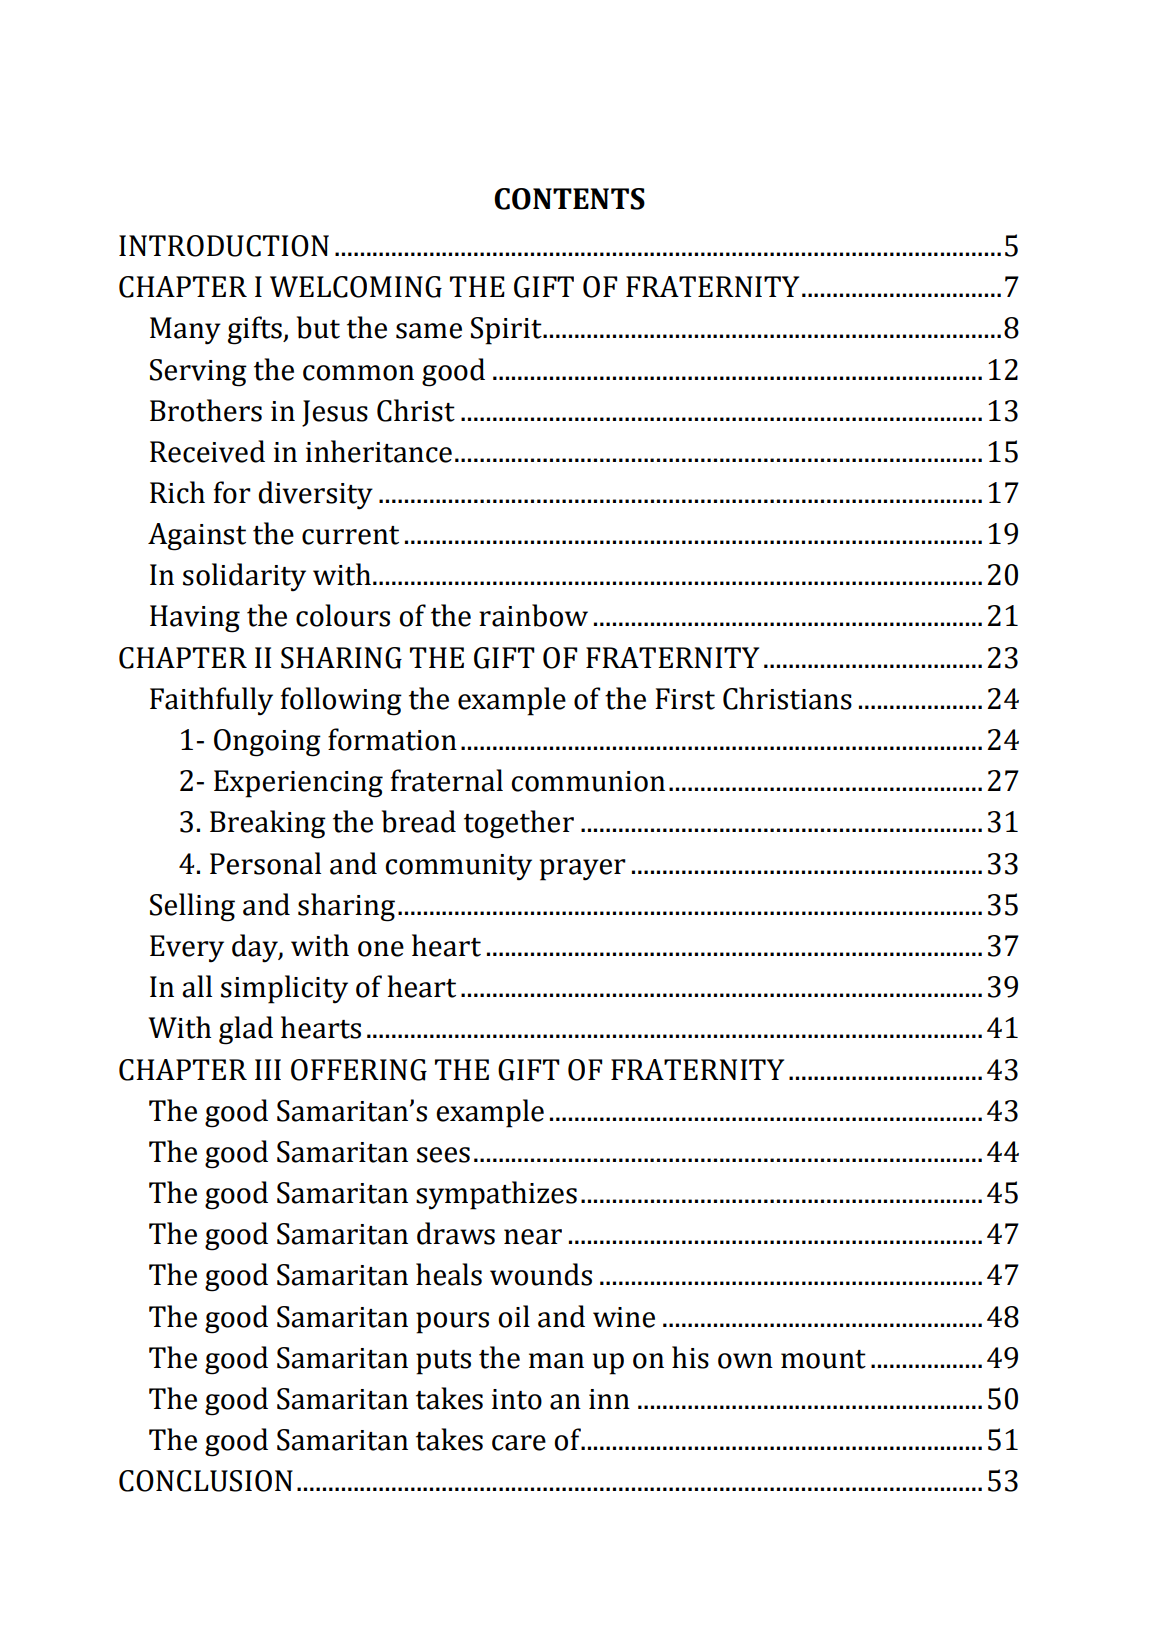  I want to click on fraternal, so click(447, 780).
